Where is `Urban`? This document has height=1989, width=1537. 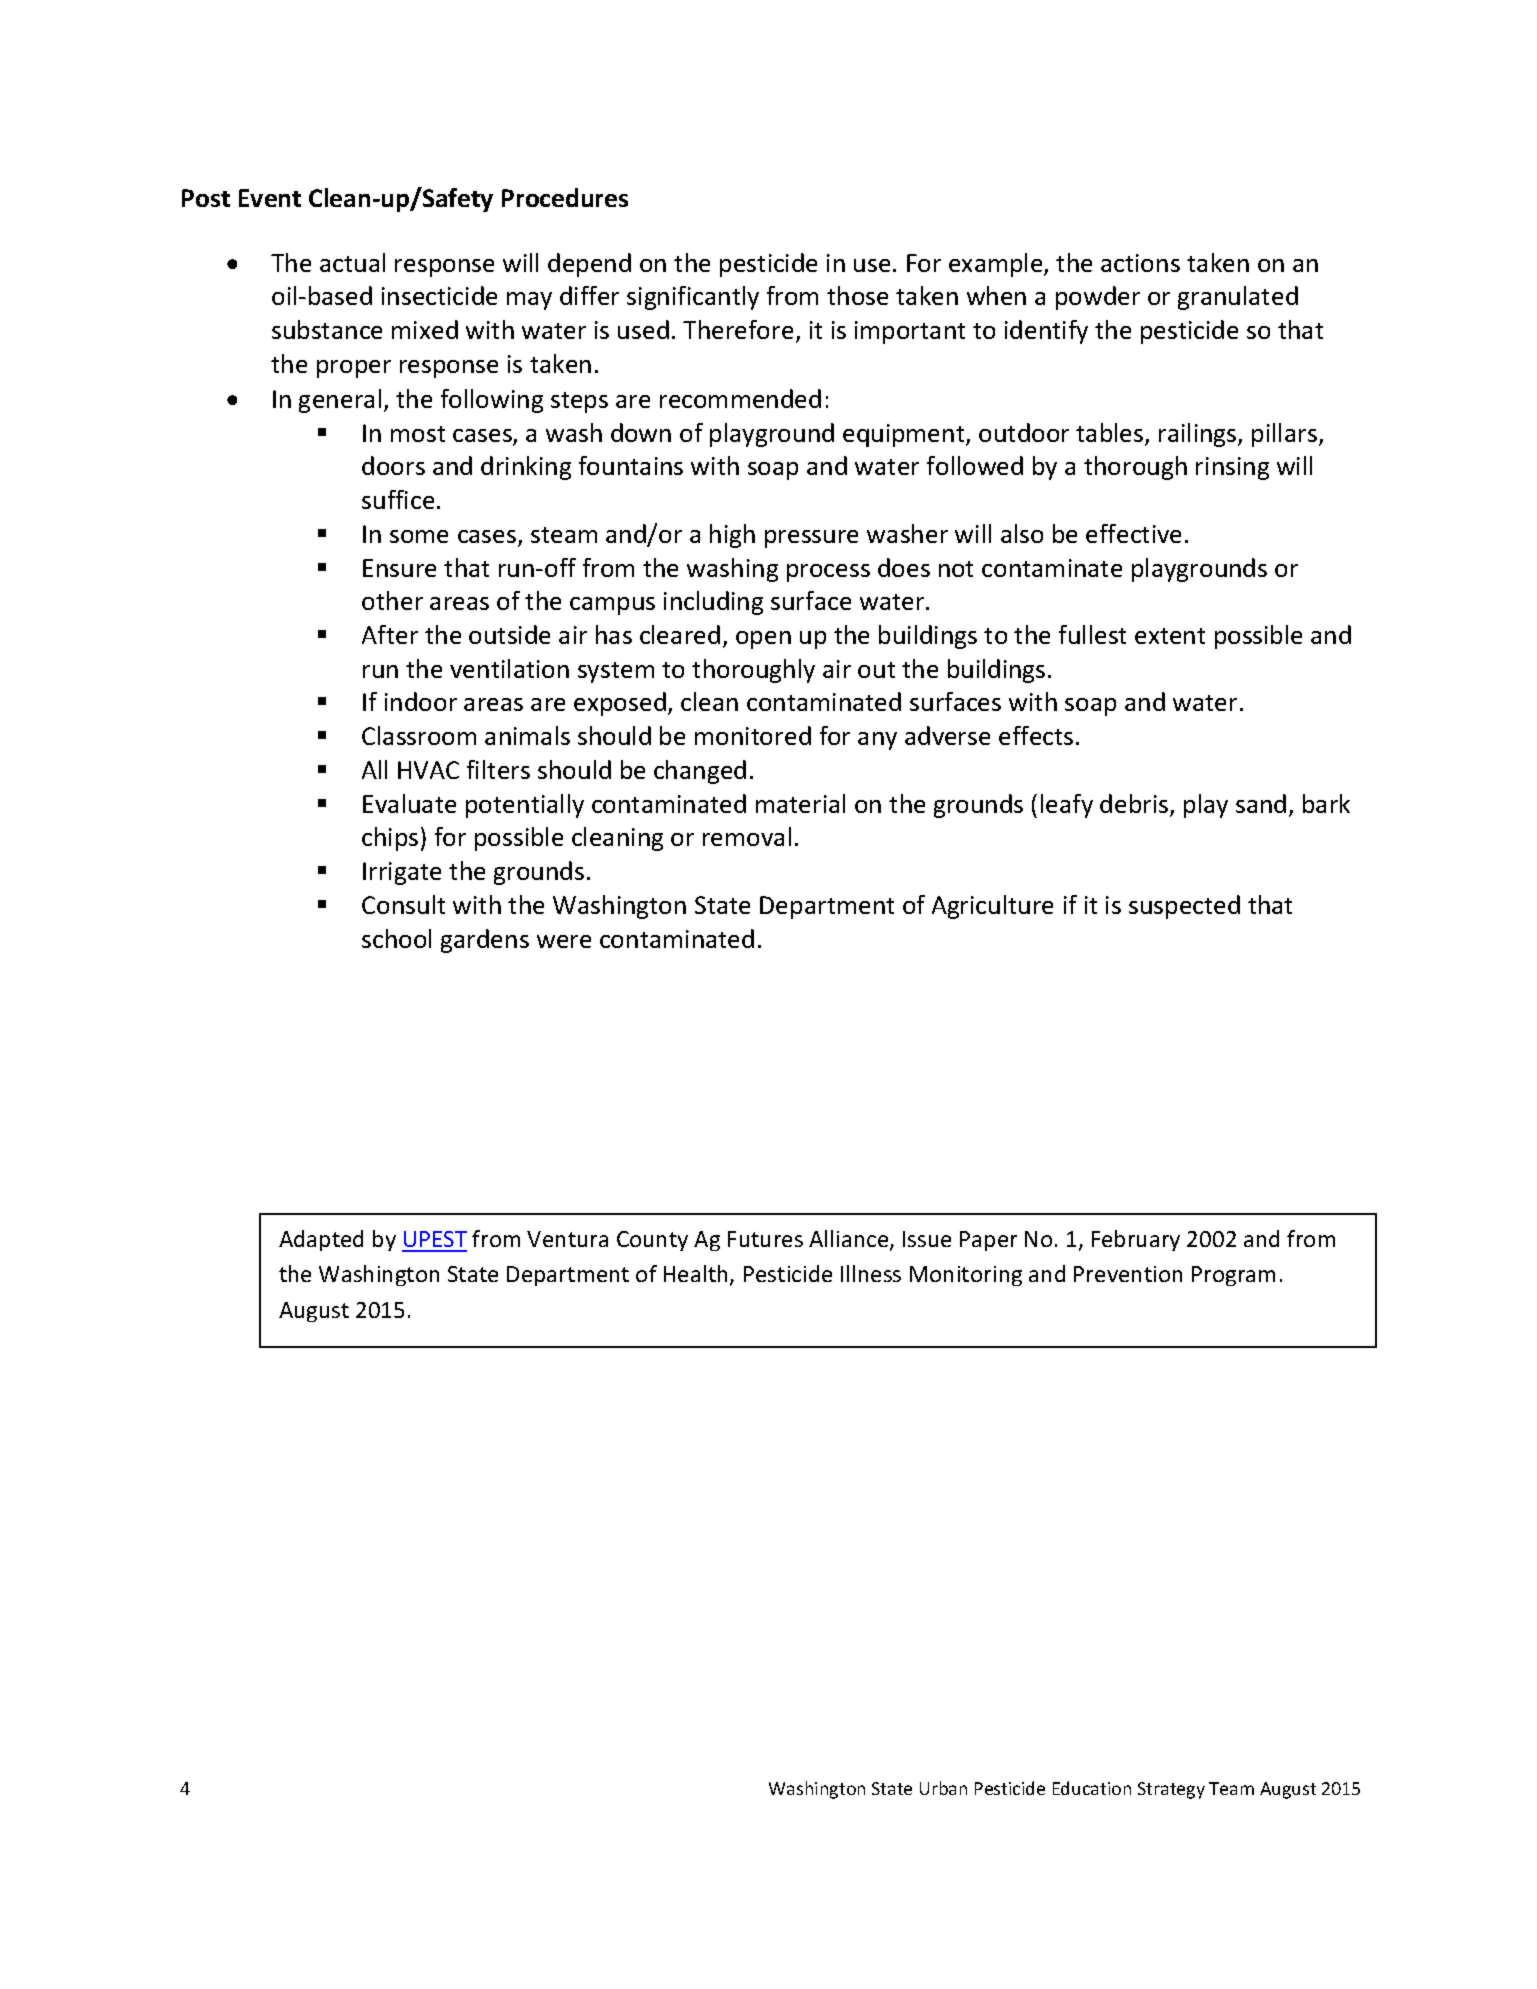
Urban is located at coordinates (943, 1788).
